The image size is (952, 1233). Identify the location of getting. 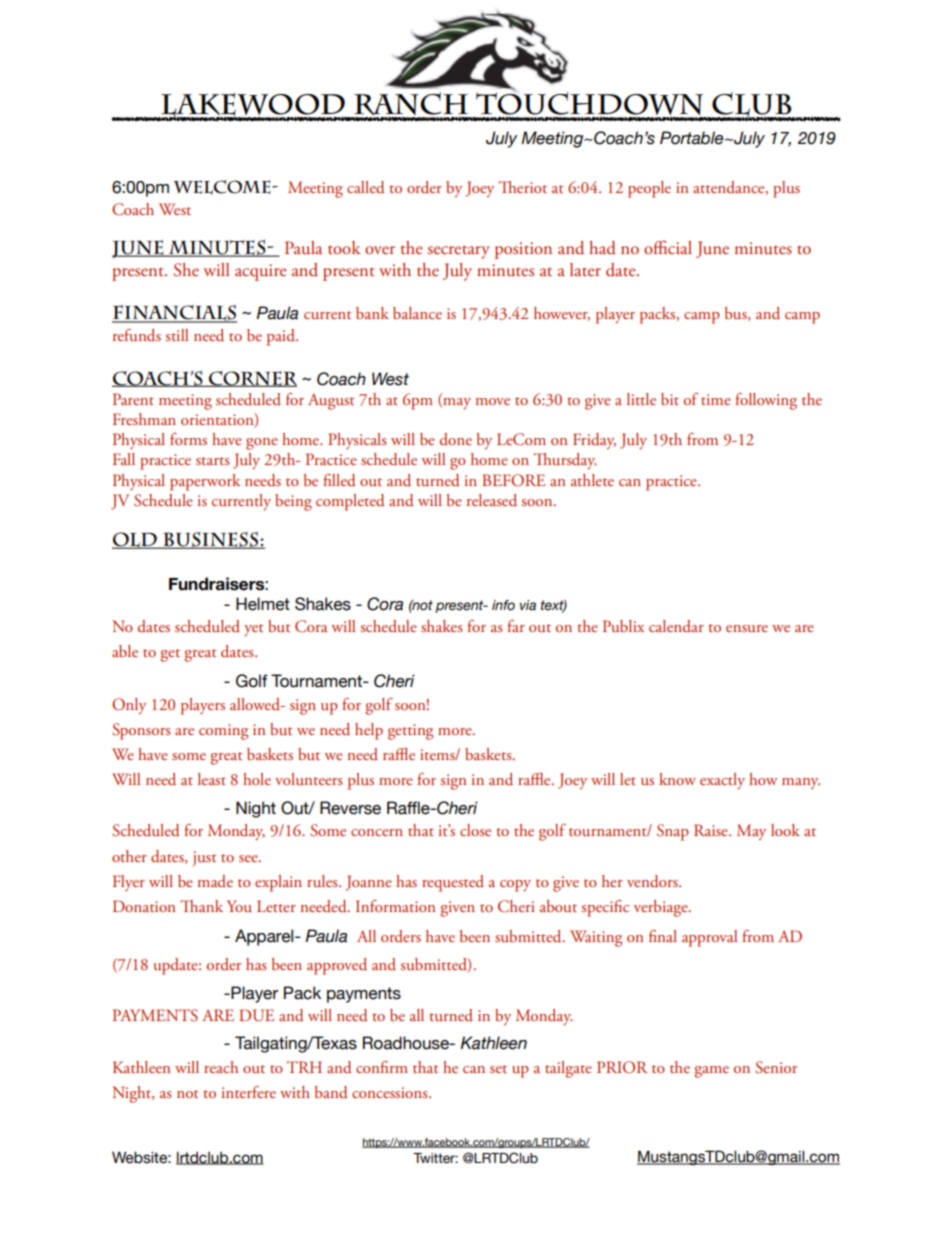
(410, 732).
